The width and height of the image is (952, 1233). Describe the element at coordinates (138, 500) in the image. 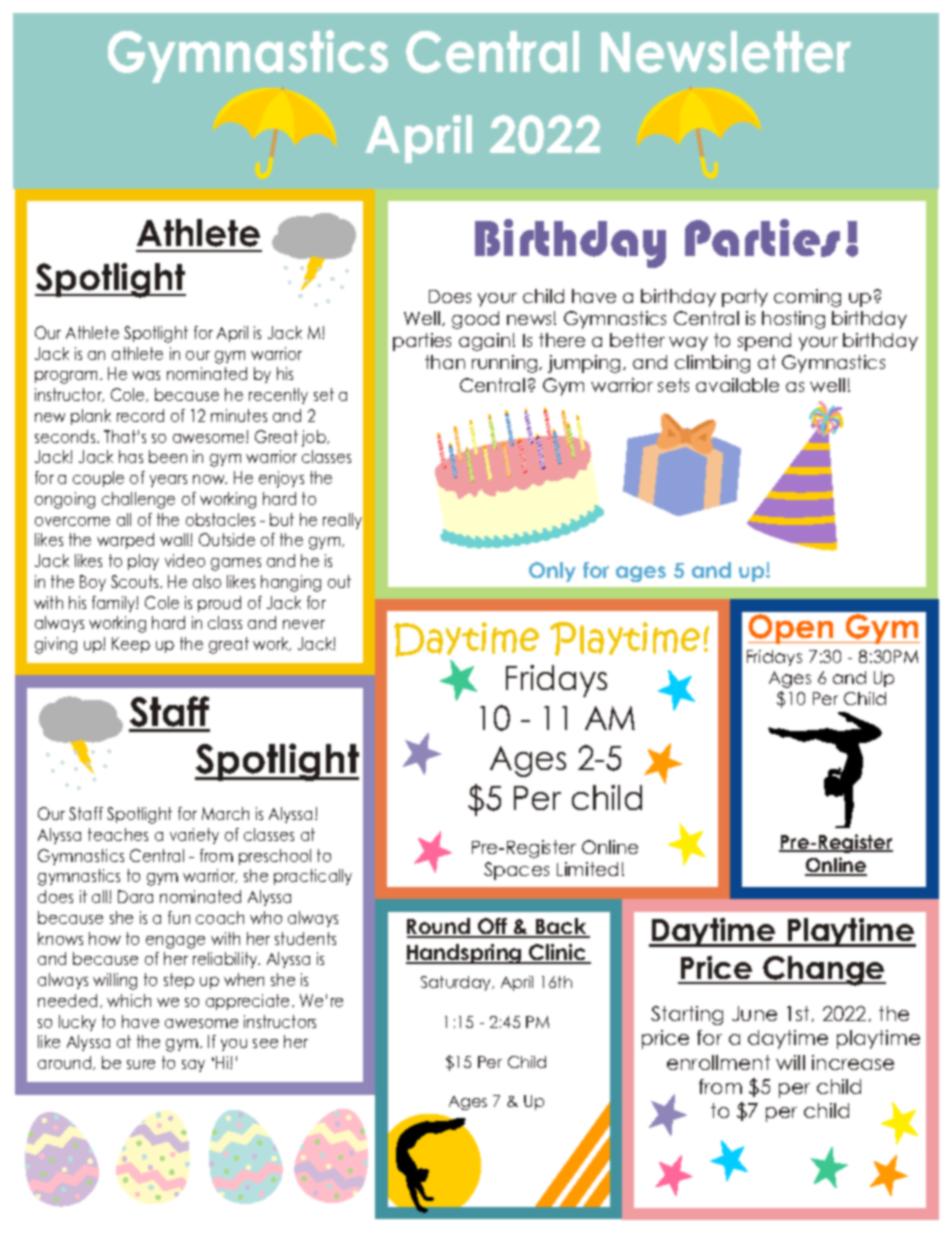

I see `challenge` at that location.
